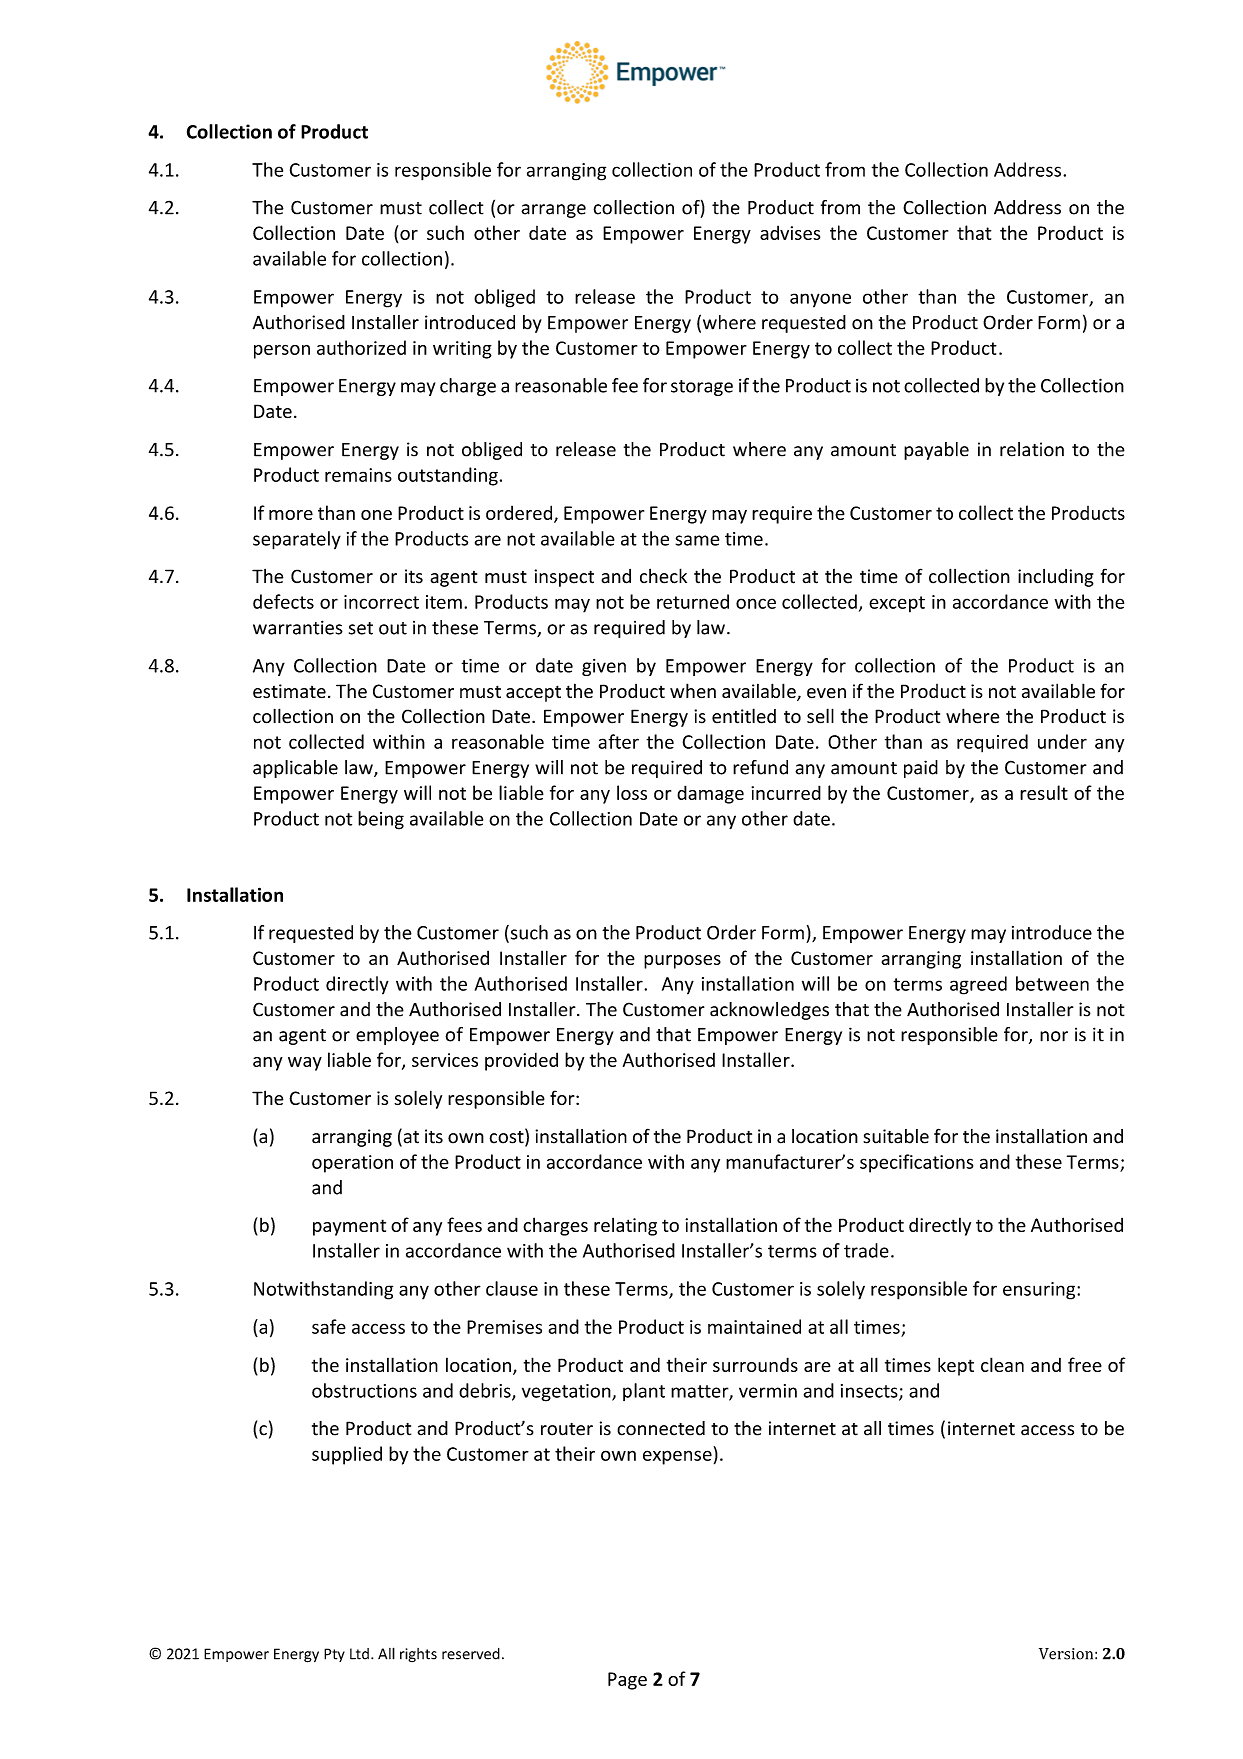 This document has height=1759, width=1243. Describe the element at coordinates (627, 1681) in the document. I see `Page` at that location.
